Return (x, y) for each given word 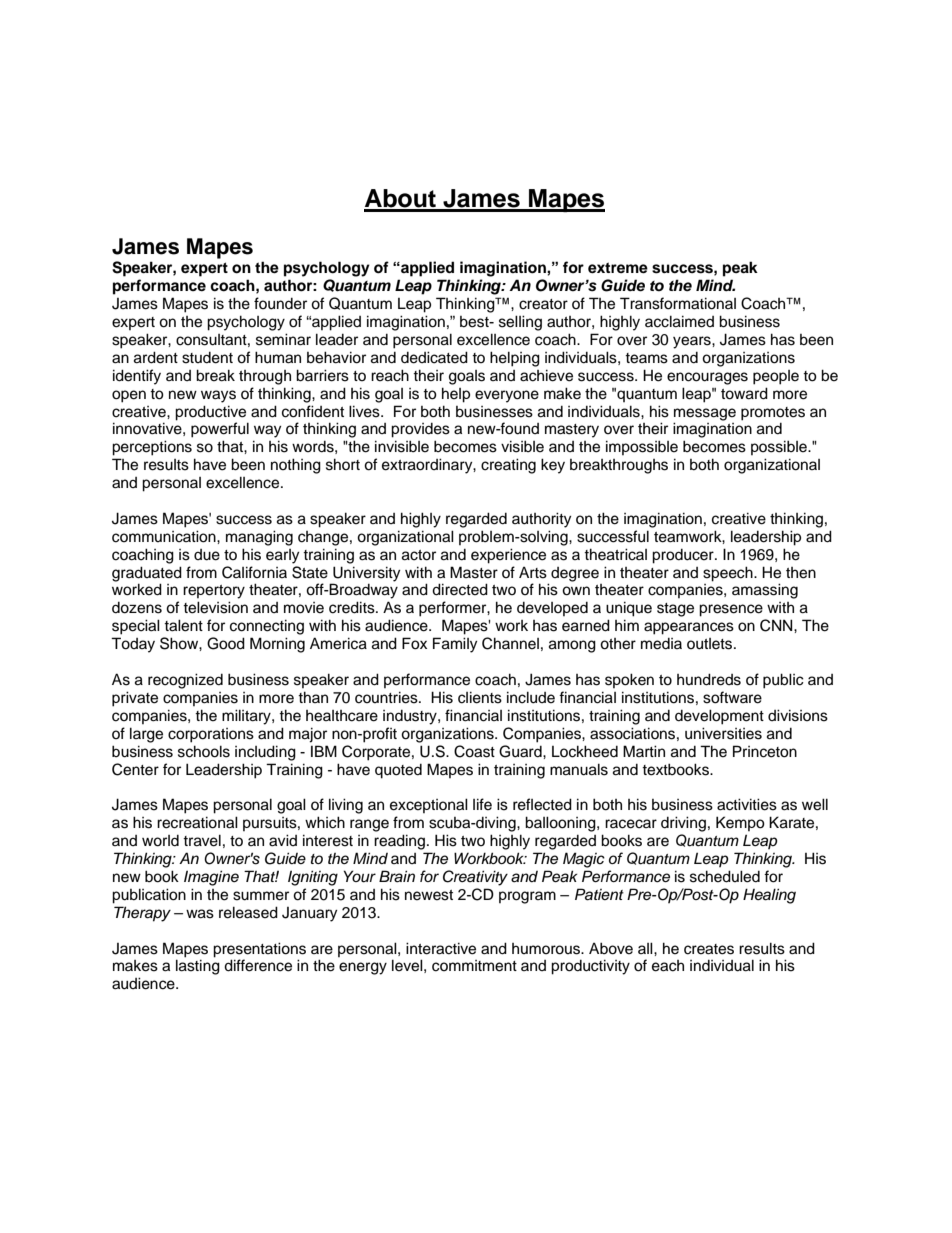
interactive (441, 948)
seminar (283, 339)
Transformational (678, 303)
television (215, 607)
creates (709, 949)
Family (455, 645)
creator (543, 304)
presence (731, 610)
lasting (198, 967)
